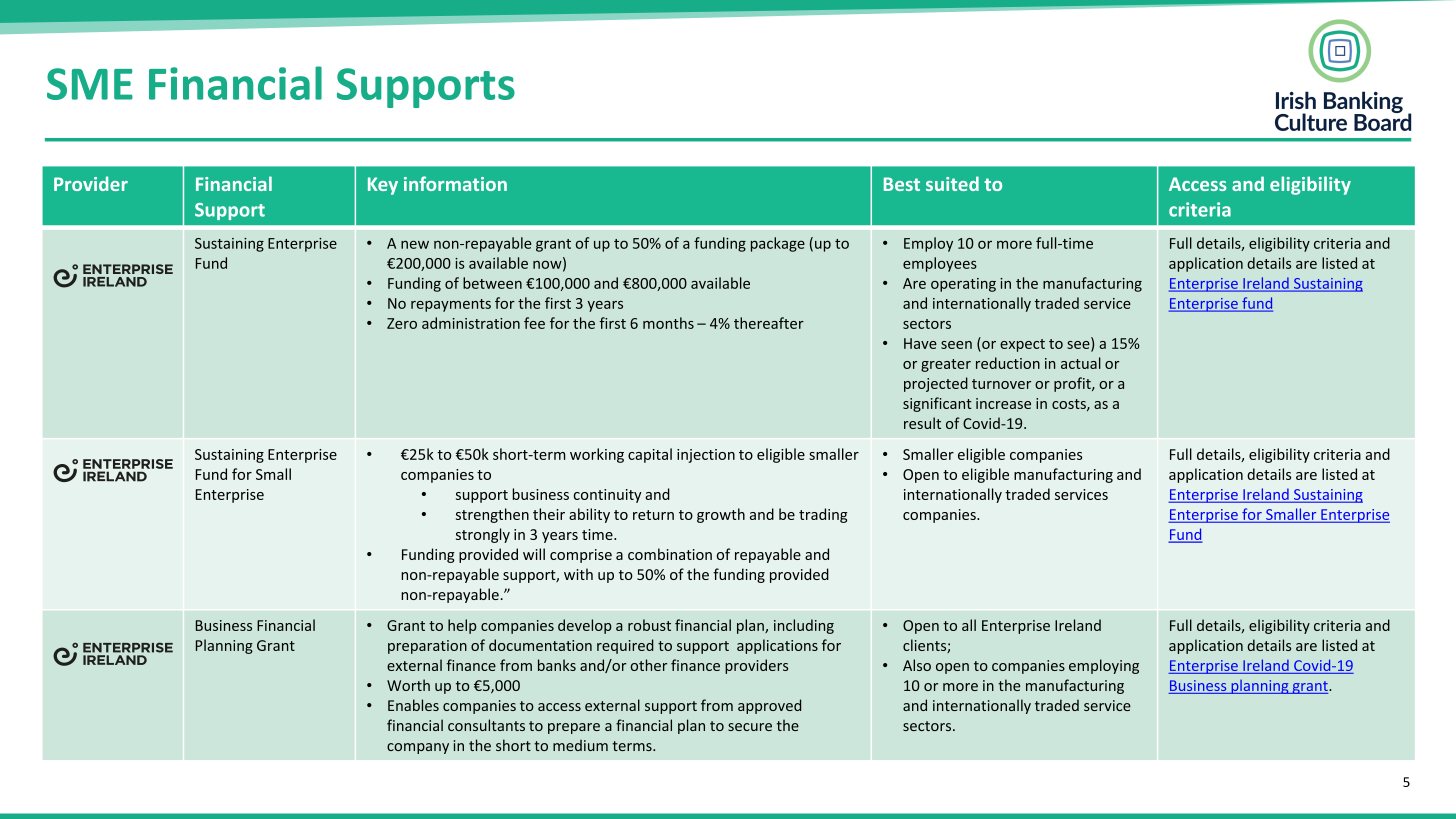 The height and width of the screenshot is (819, 1456). I want to click on ability, so click(589, 515).
